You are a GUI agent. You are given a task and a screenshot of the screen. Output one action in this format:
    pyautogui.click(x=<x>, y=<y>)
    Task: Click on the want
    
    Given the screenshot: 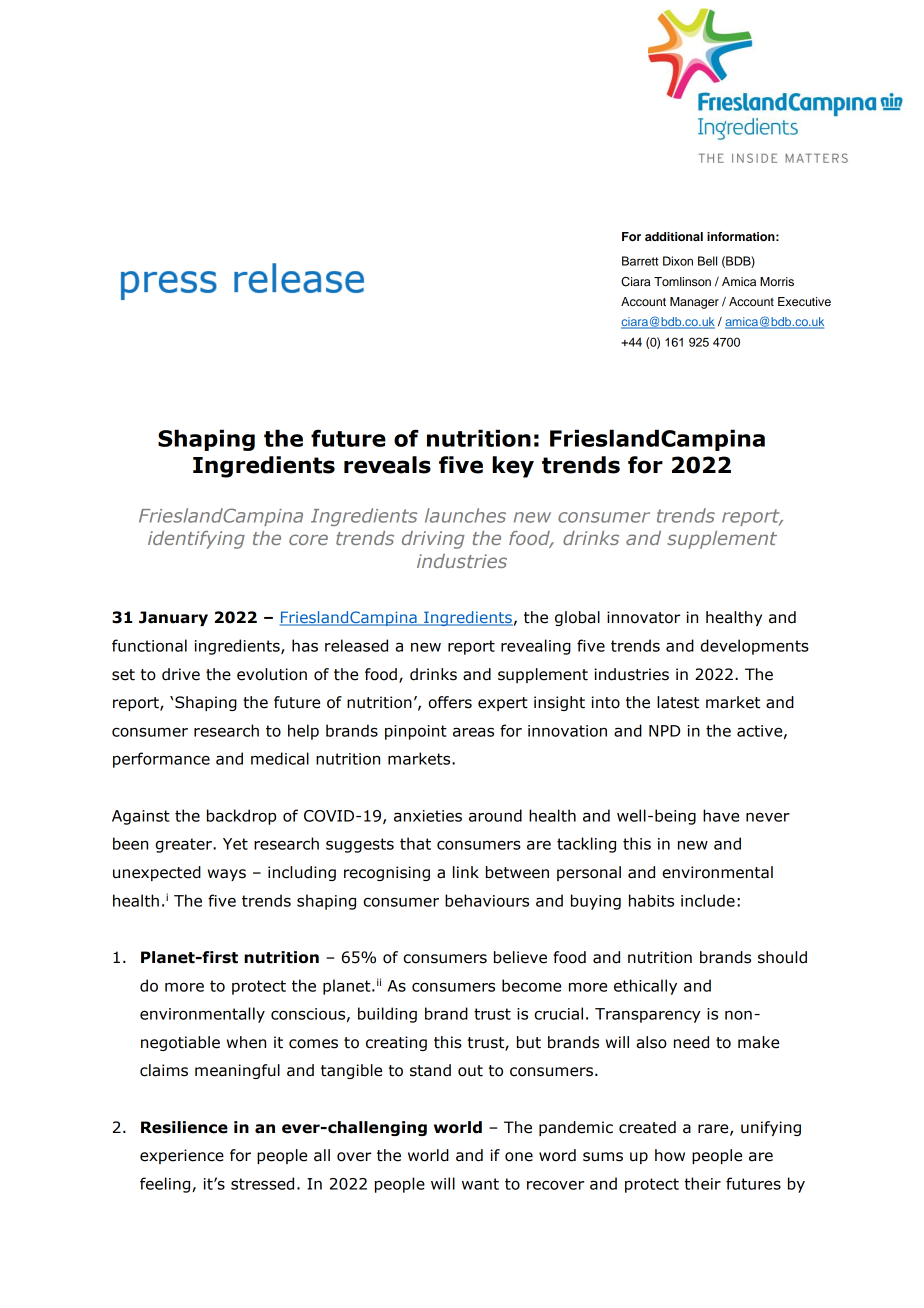 What is the action you would take?
    pyautogui.click(x=480, y=1184)
